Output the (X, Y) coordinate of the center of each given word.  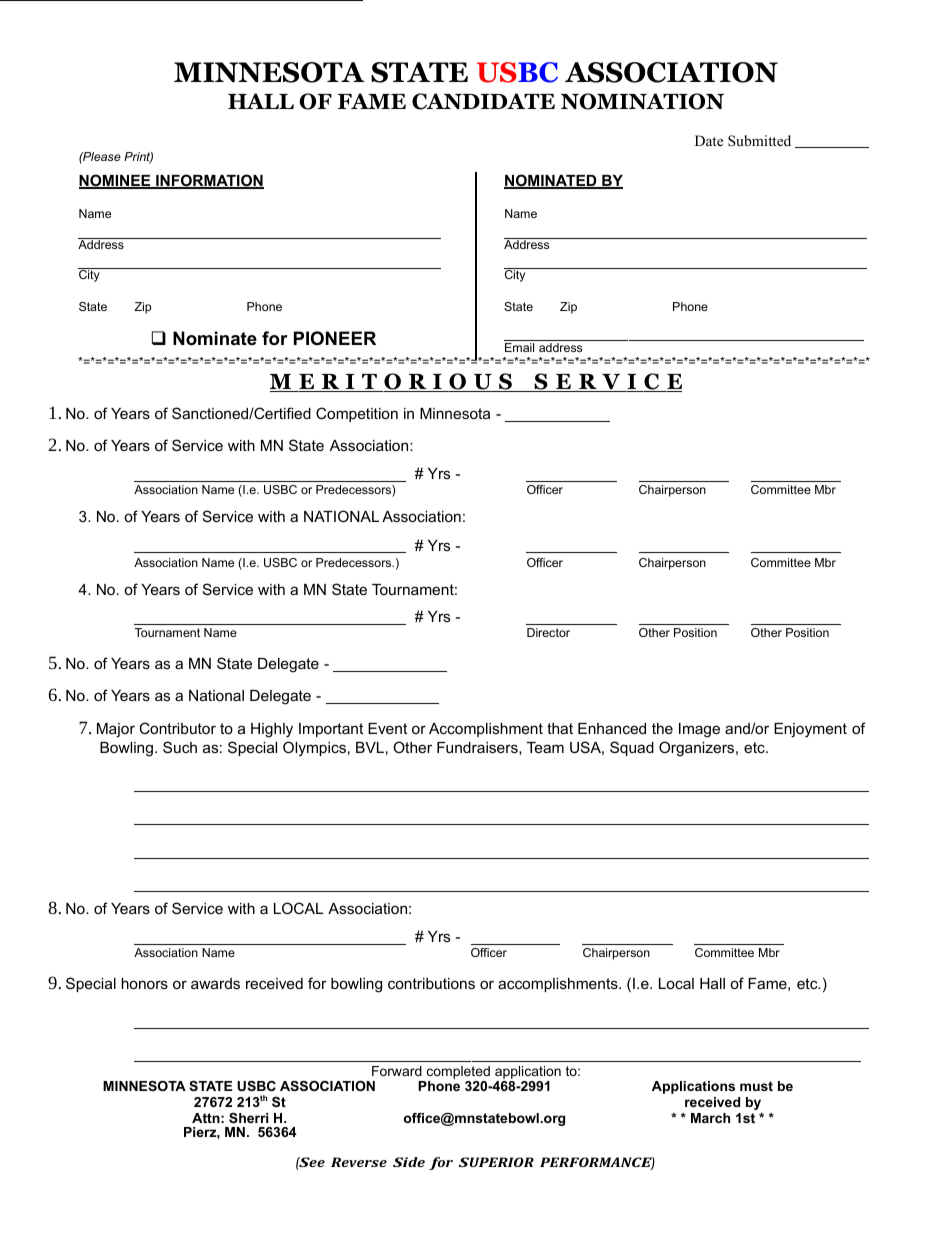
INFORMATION (209, 181)
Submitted (759, 141)
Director (548, 632)
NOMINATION (642, 101)
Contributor (177, 728)
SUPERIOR (496, 1162)
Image (699, 730)
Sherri (248, 1118)
